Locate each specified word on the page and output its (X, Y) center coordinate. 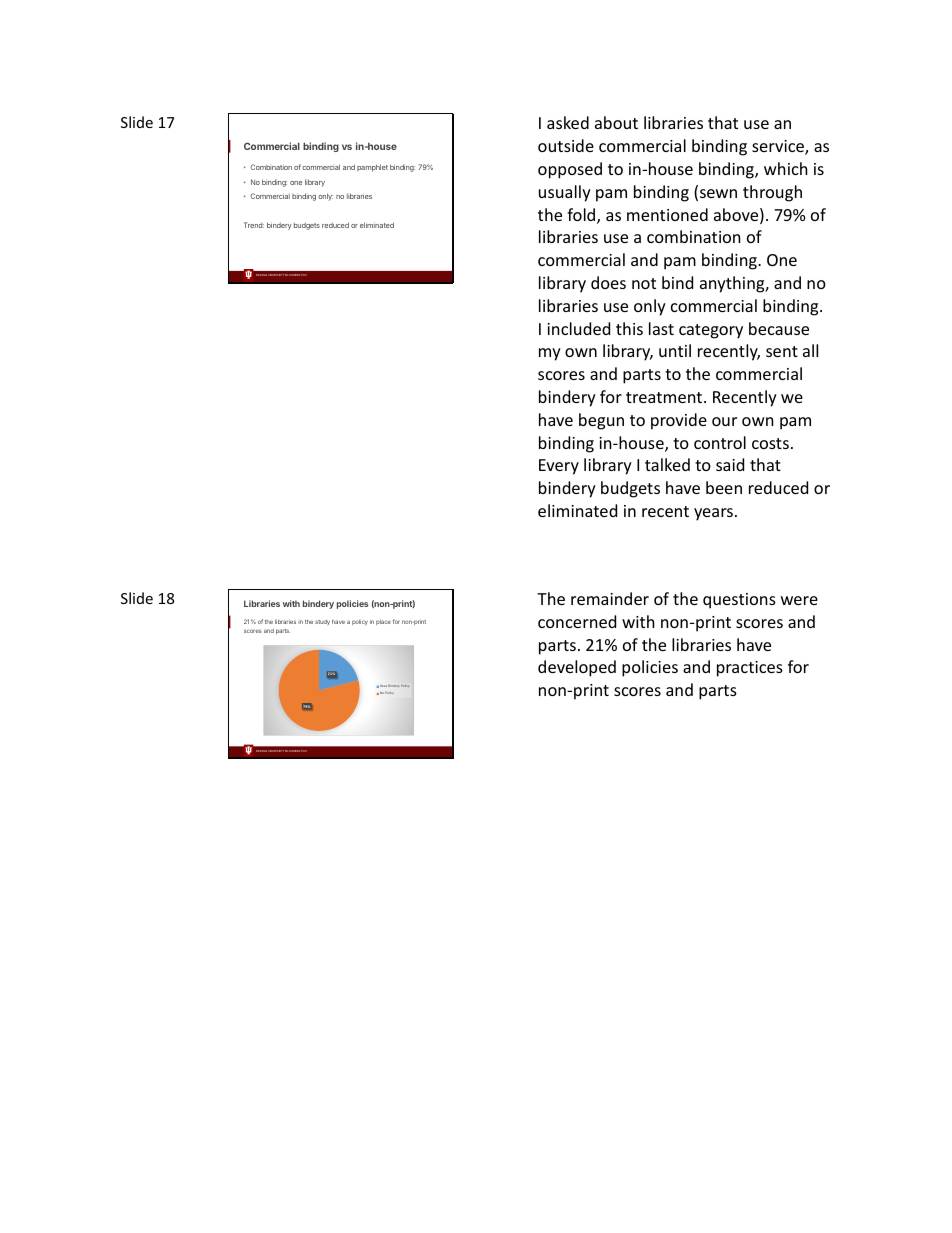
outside (566, 145)
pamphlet (372, 168)
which (786, 168)
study (322, 622)
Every (559, 467)
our (724, 421)
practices (750, 669)
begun (601, 421)
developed (577, 668)
